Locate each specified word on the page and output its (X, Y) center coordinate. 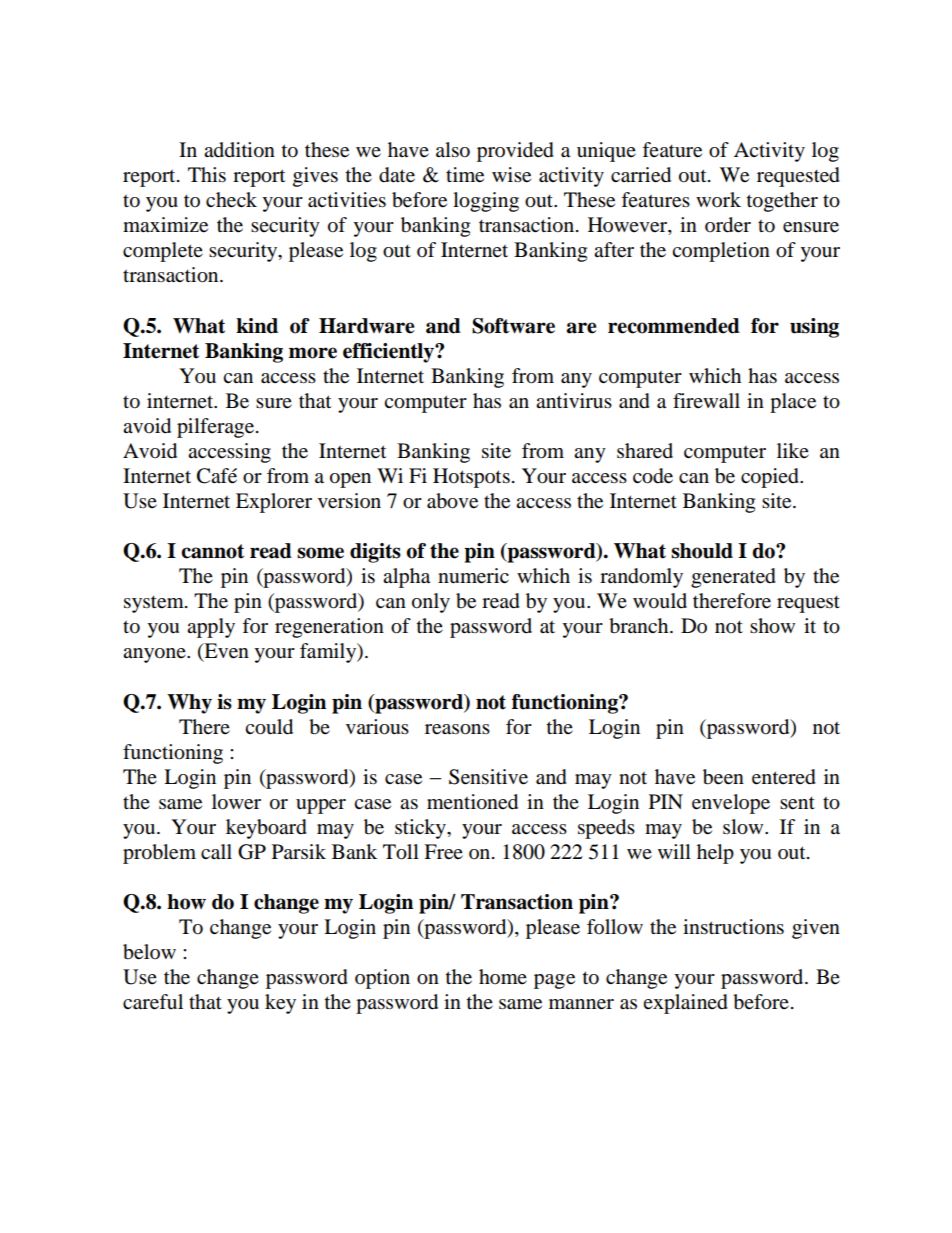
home (503, 977)
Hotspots (471, 478)
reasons (457, 729)
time (465, 175)
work (718, 200)
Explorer (274, 503)
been (723, 777)
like (793, 450)
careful (153, 1002)
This (207, 175)
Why (189, 704)
